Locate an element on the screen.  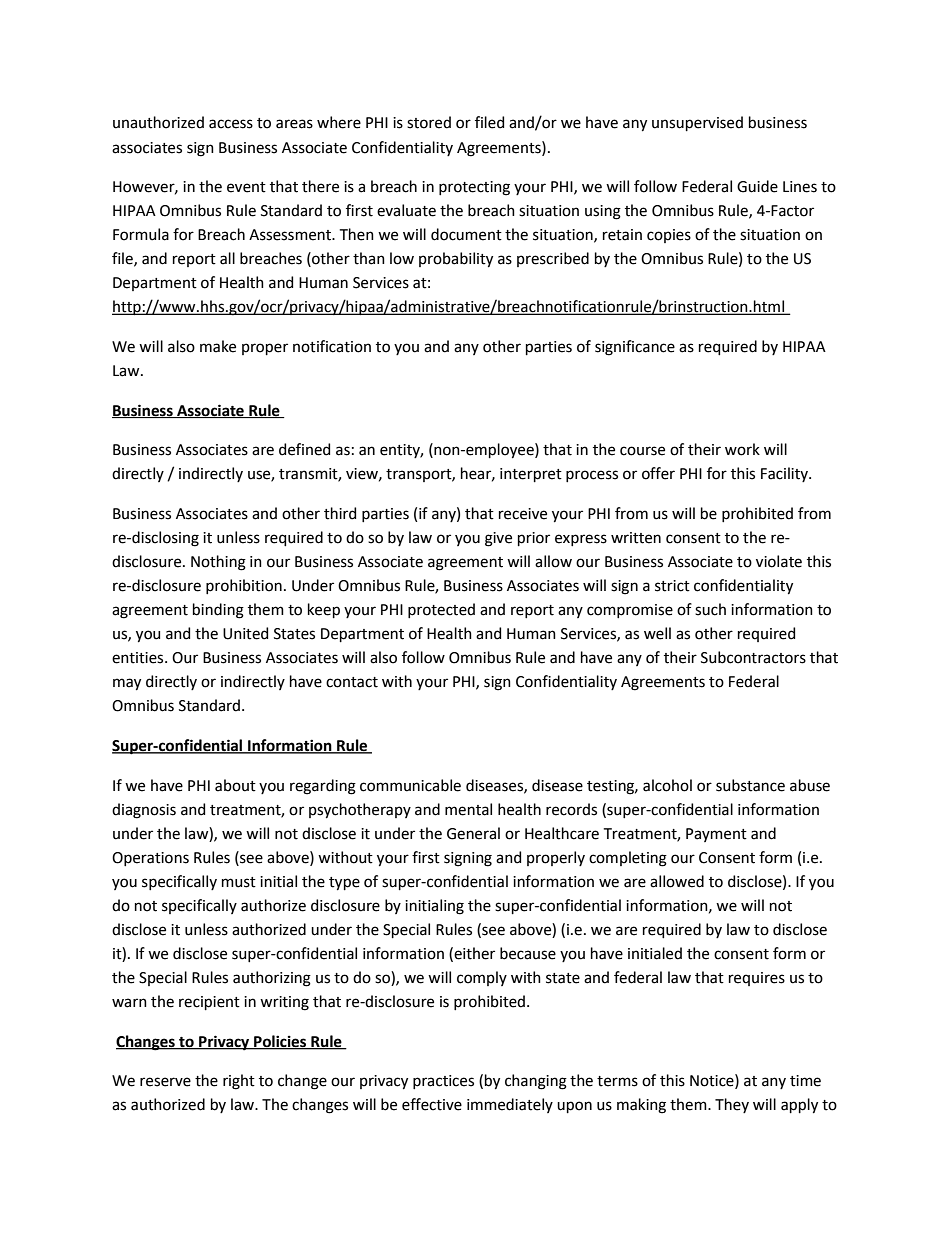
They is located at coordinates (732, 1105).
